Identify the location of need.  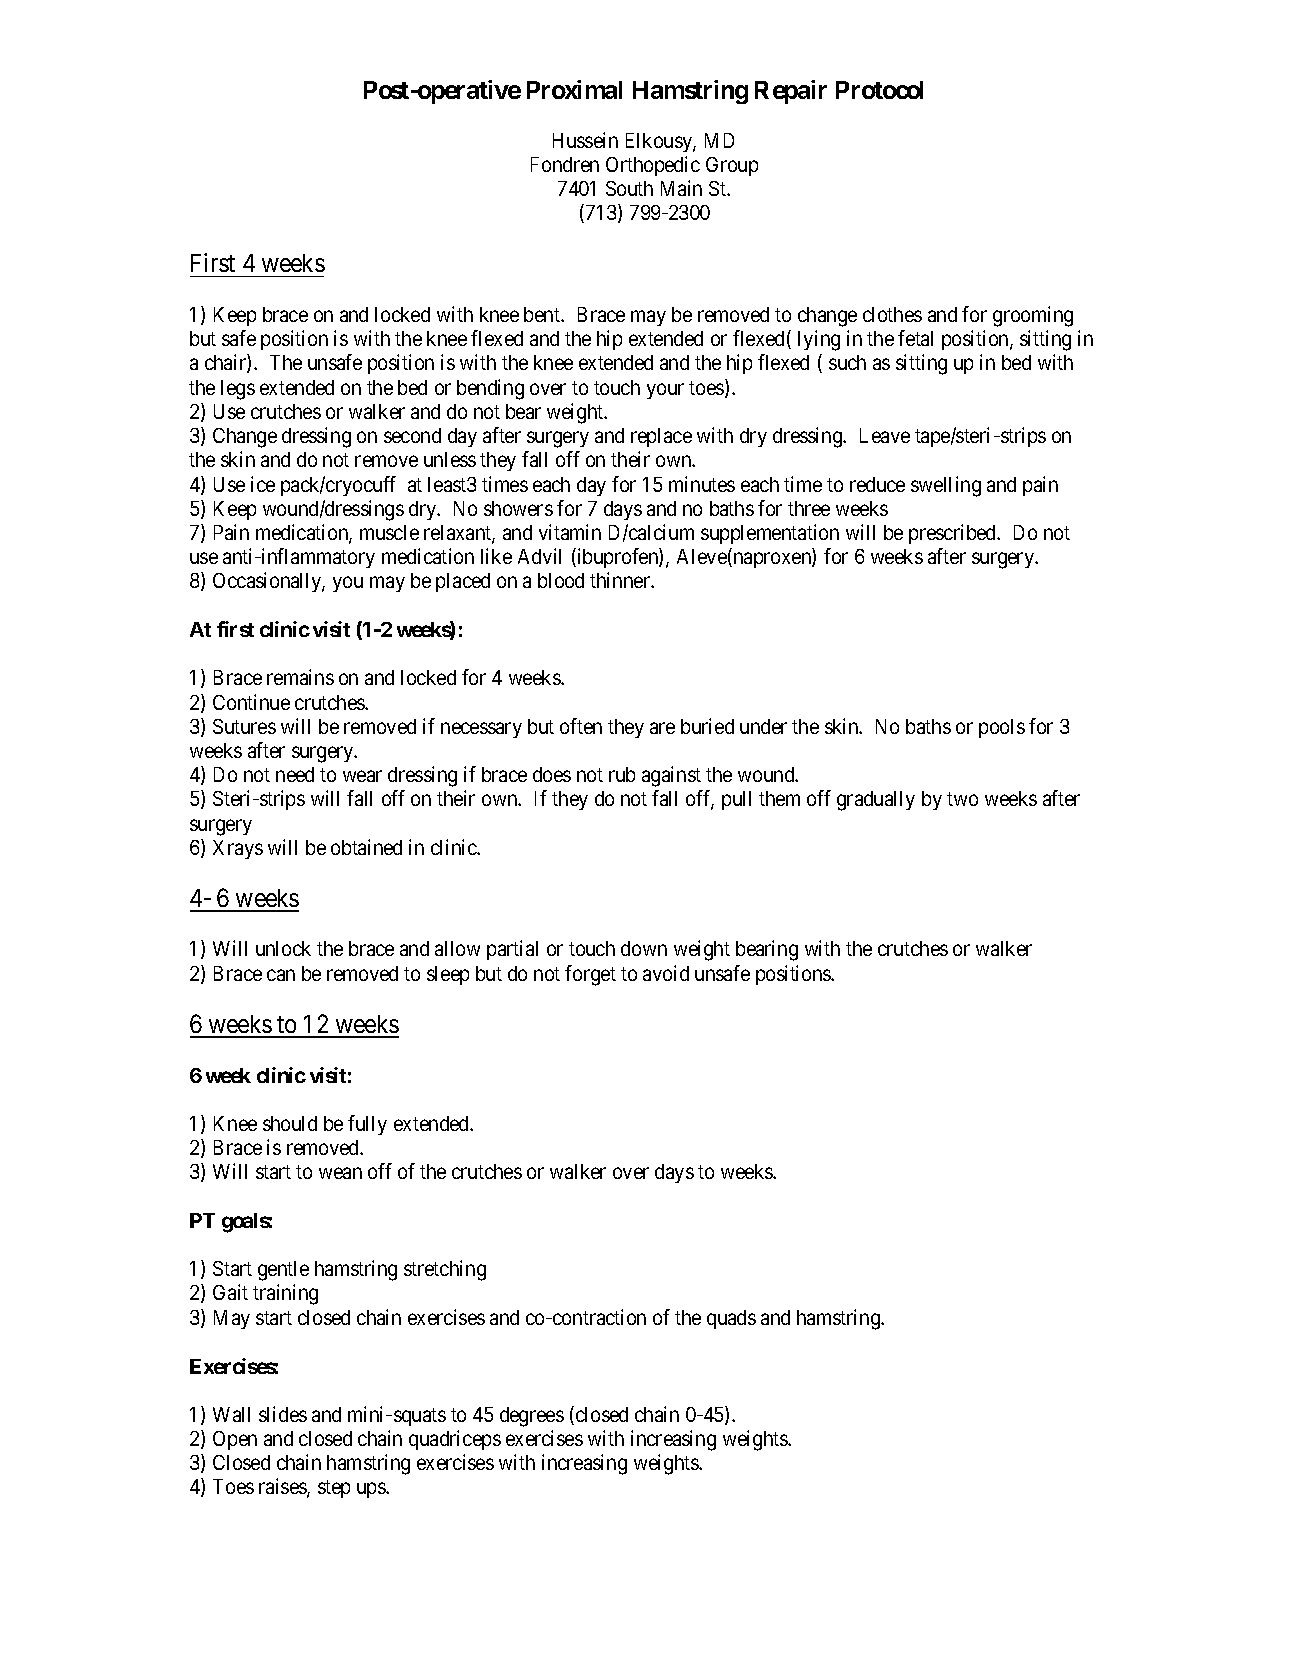
(295, 774).
